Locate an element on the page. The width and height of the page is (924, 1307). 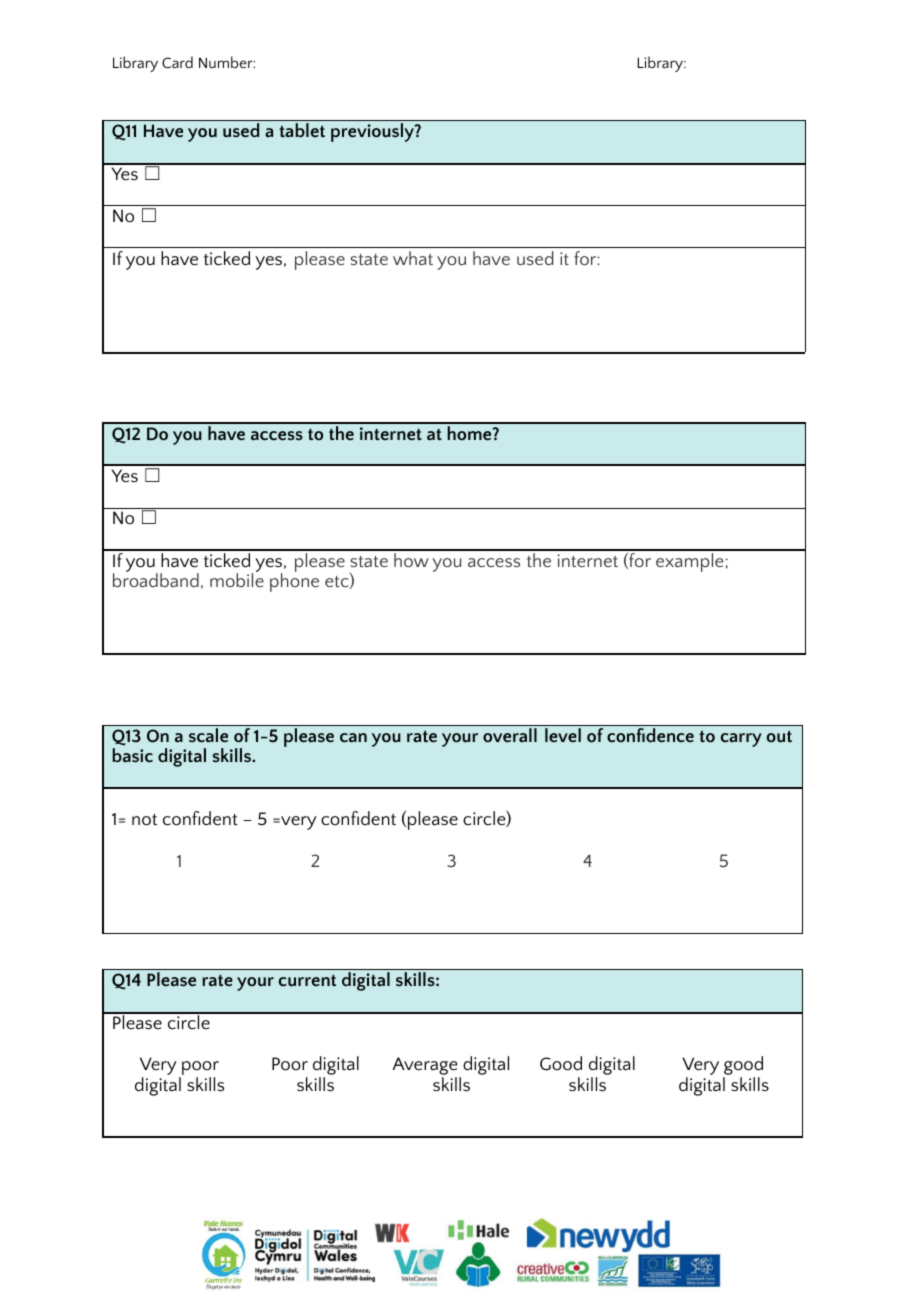
carry is located at coordinates (741, 740).
